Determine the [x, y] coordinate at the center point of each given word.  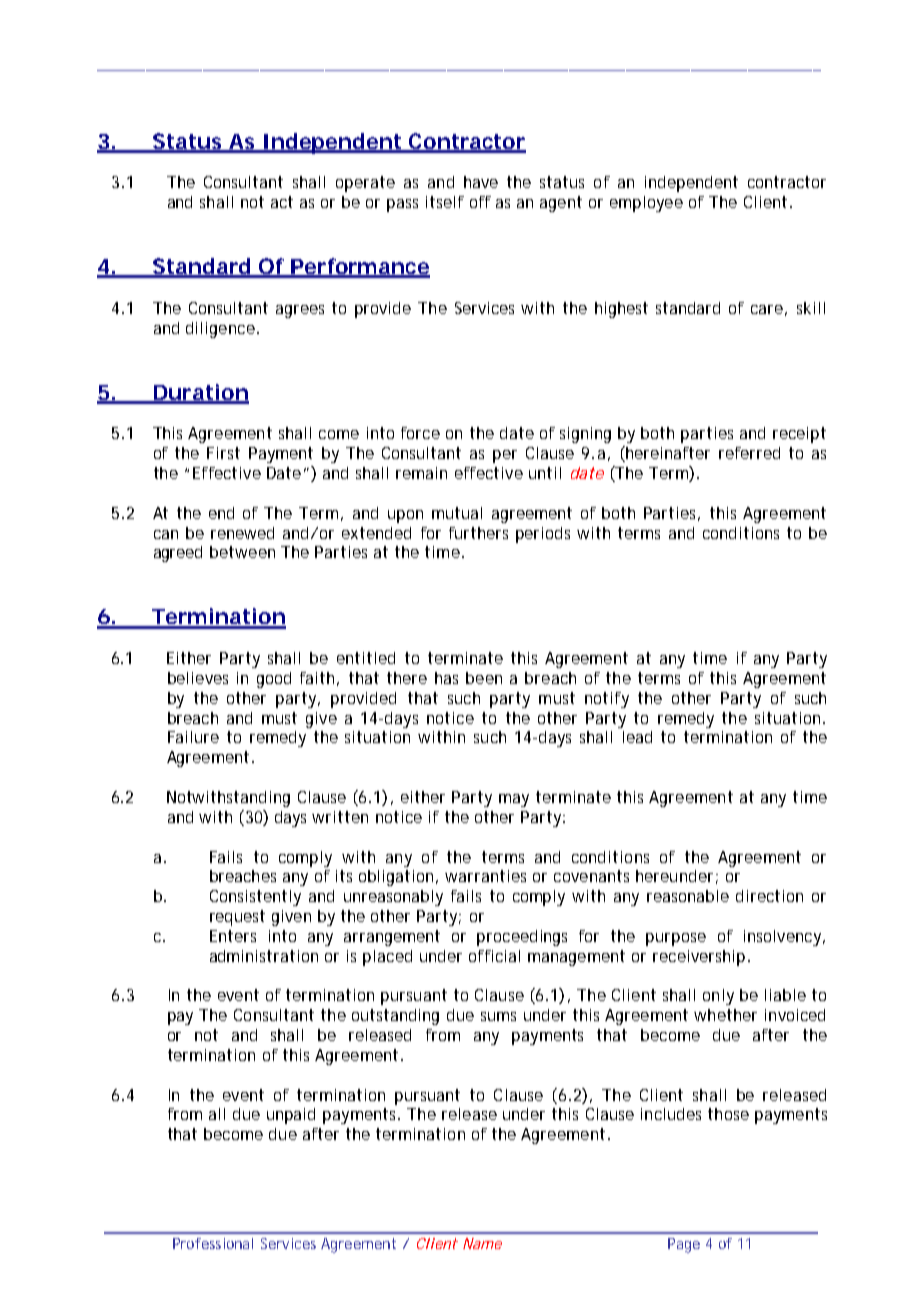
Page [684, 1245]
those [728, 1114]
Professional [213, 1243]
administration [264, 956]
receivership [699, 958]
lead [637, 737]
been [484, 678]
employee [646, 204]
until [545, 473]
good [274, 680]
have [481, 182]
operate [365, 184]
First [223, 453]
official [494, 956]
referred [749, 453]
